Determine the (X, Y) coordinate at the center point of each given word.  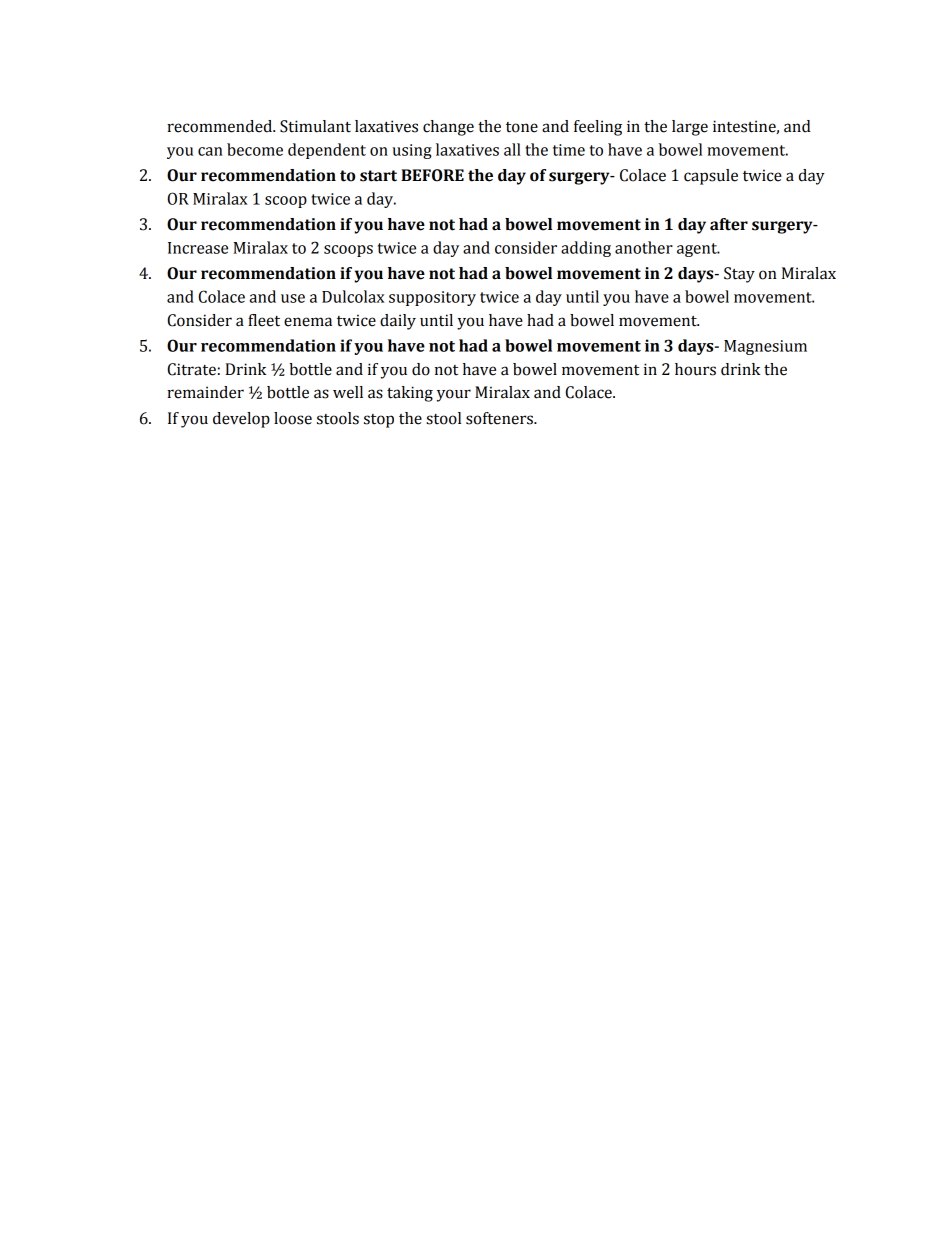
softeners (500, 418)
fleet (264, 320)
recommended (220, 126)
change (448, 128)
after (729, 224)
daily (398, 322)
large (690, 128)
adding (586, 249)
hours (695, 369)
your (454, 395)
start (378, 176)
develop (241, 420)
